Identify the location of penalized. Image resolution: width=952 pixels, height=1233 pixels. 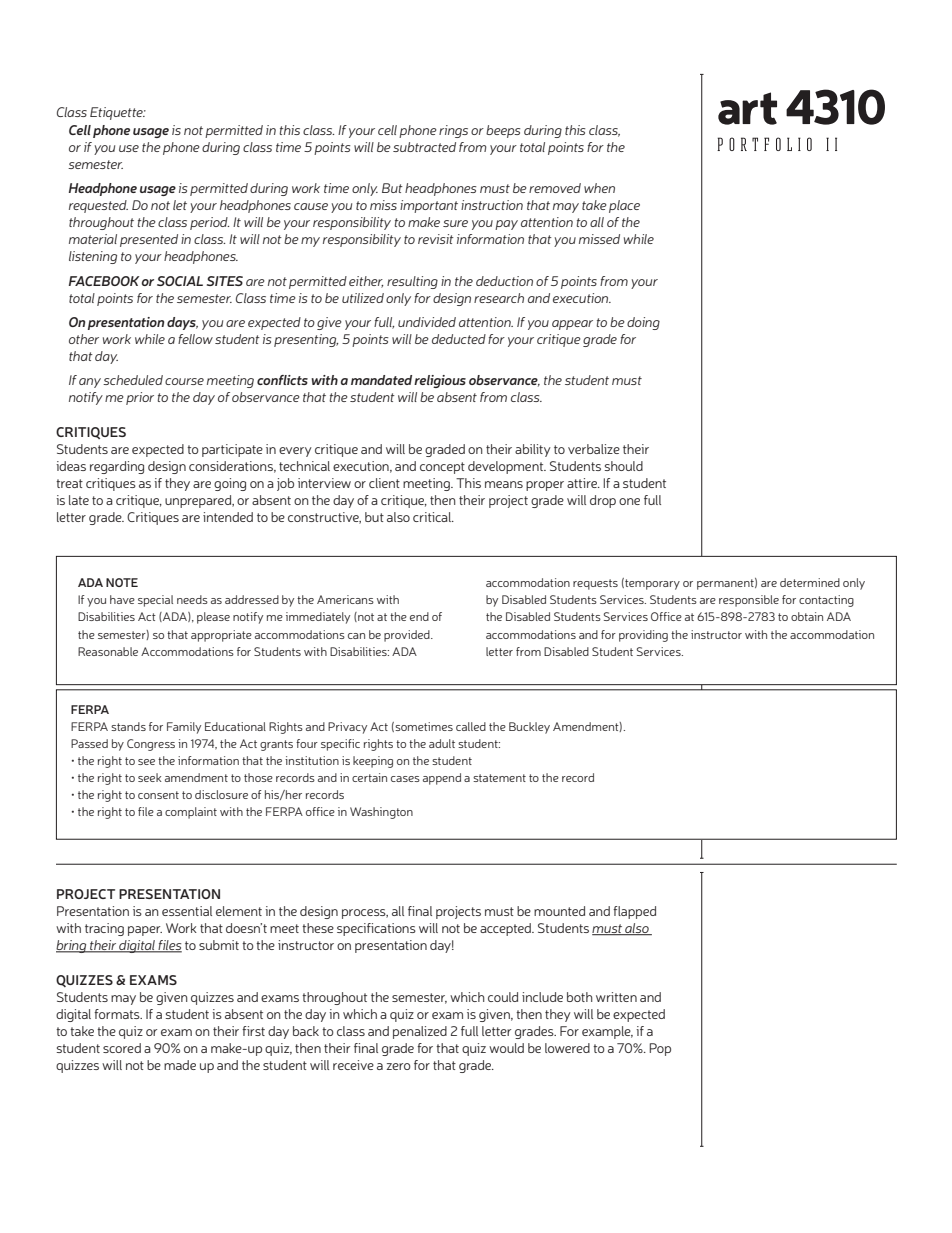
(420, 1032).
